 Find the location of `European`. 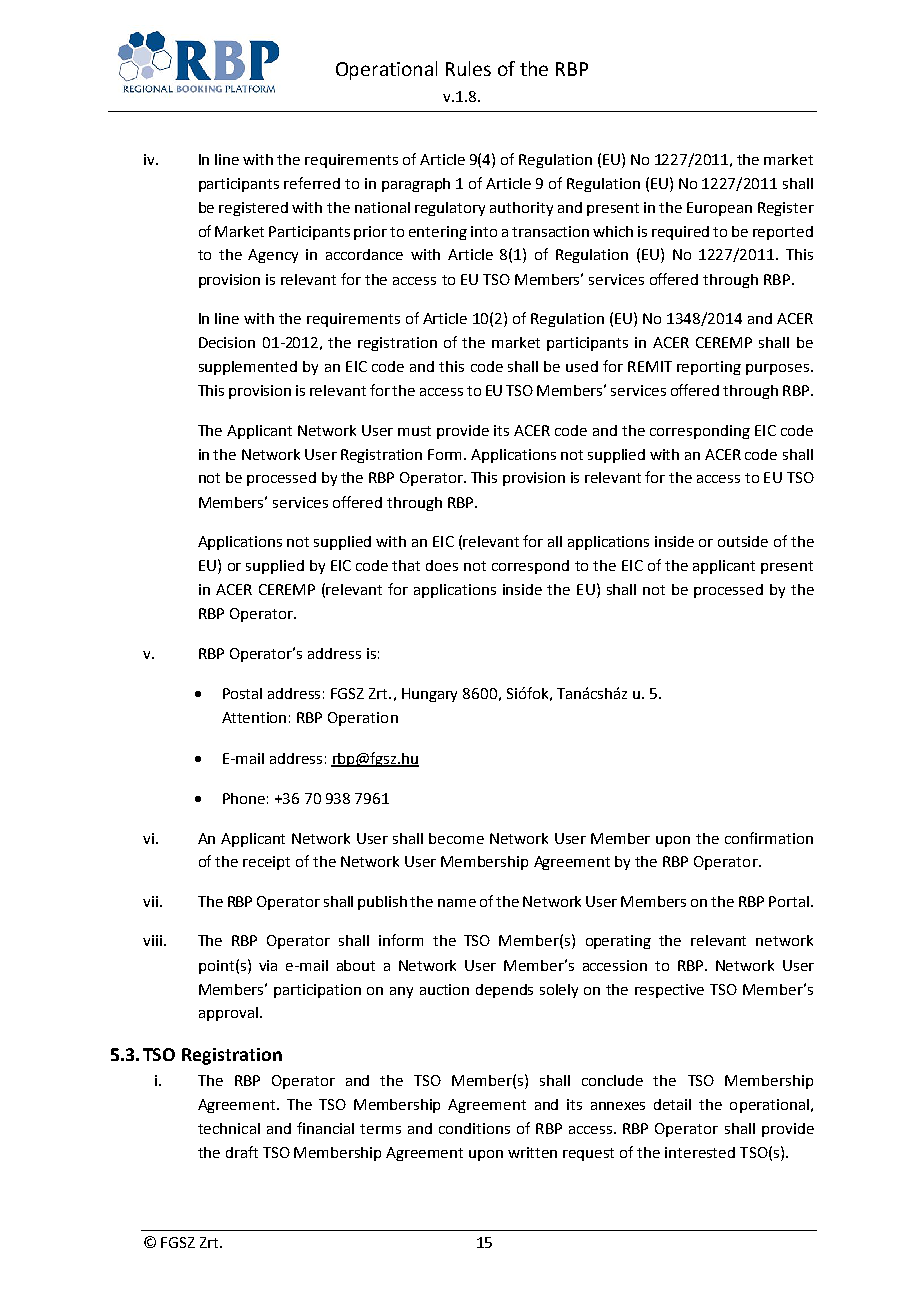

European is located at coordinates (719, 209).
